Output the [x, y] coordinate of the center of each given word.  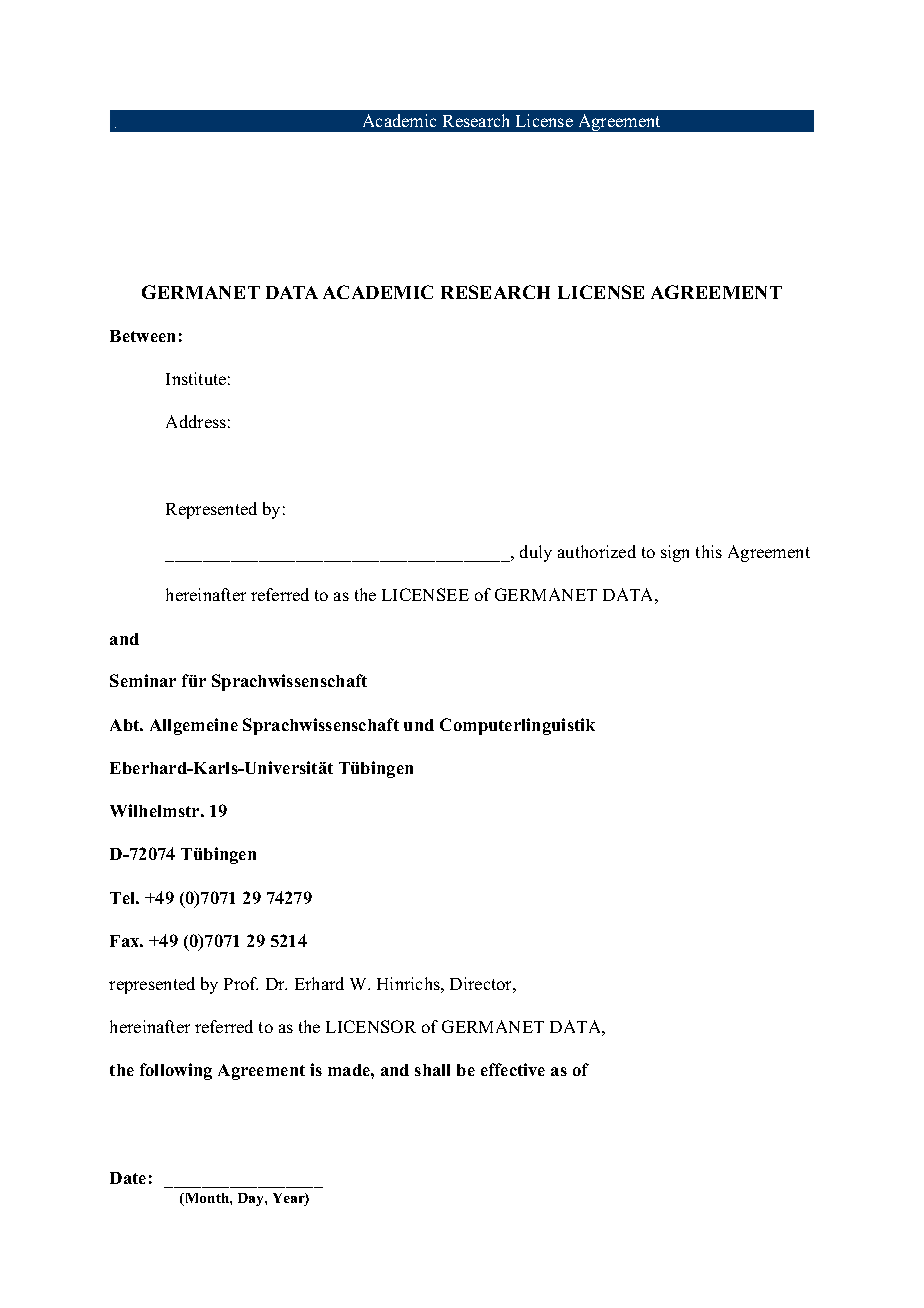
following [176, 1071]
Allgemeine [194, 726]
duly [536, 553]
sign [675, 553]
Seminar [143, 680]
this [709, 551]
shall [432, 1070]
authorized [597, 551]
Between [142, 336]
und [419, 725]
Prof [241, 983]
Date [128, 1178]
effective [513, 1069]
